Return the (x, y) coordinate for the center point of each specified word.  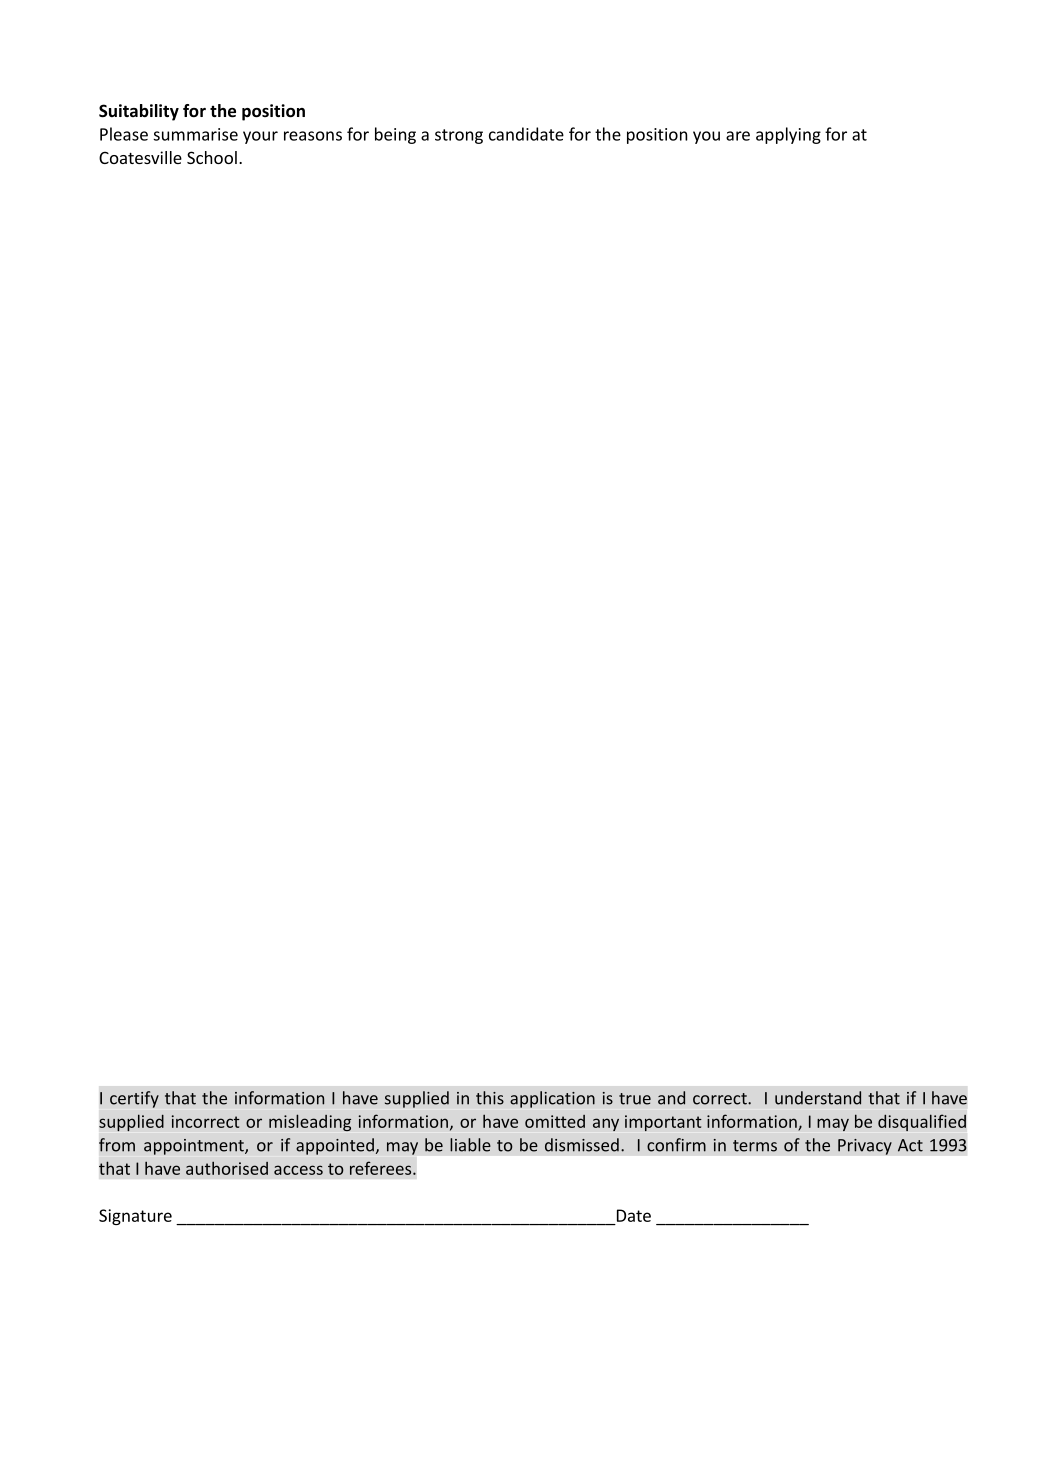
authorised (227, 1168)
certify (134, 1099)
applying (788, 135)
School (212, 157)
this (490, 1098)
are (738, 136)
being (395, 135)
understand (818, 1098)
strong (459, 136)
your (260, 137)
